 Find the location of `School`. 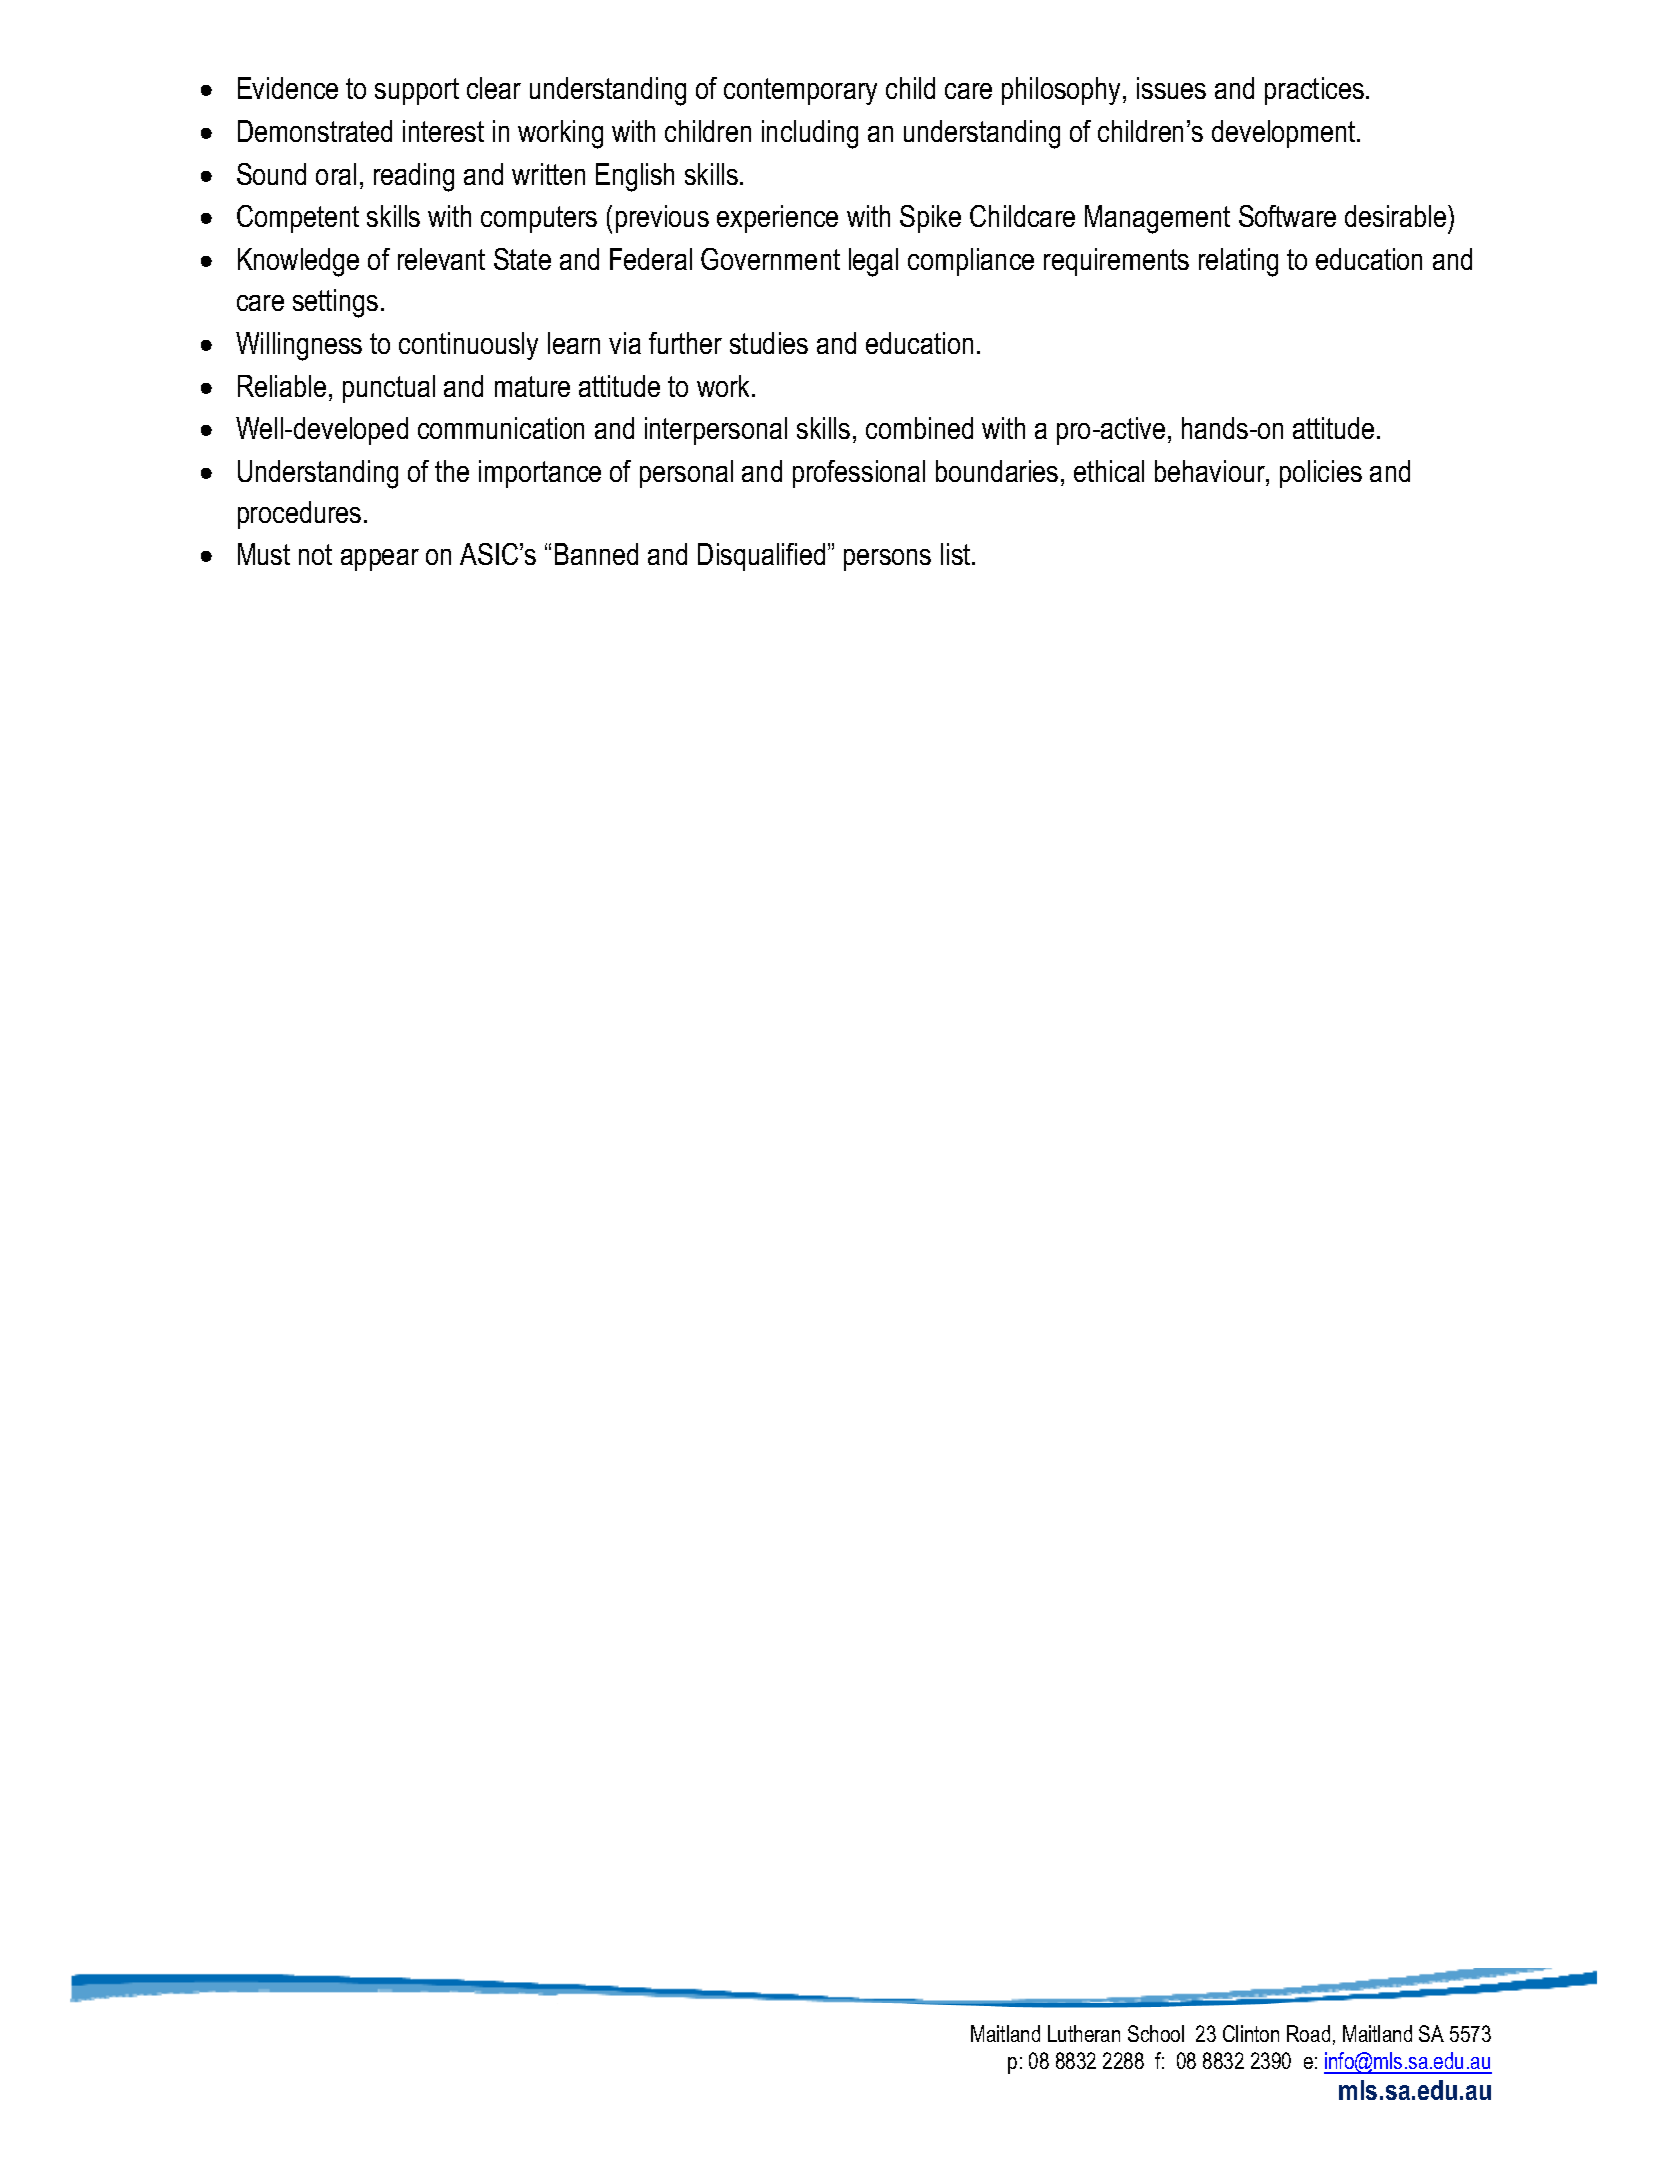

School is located at coordinates (1156, 2033).
